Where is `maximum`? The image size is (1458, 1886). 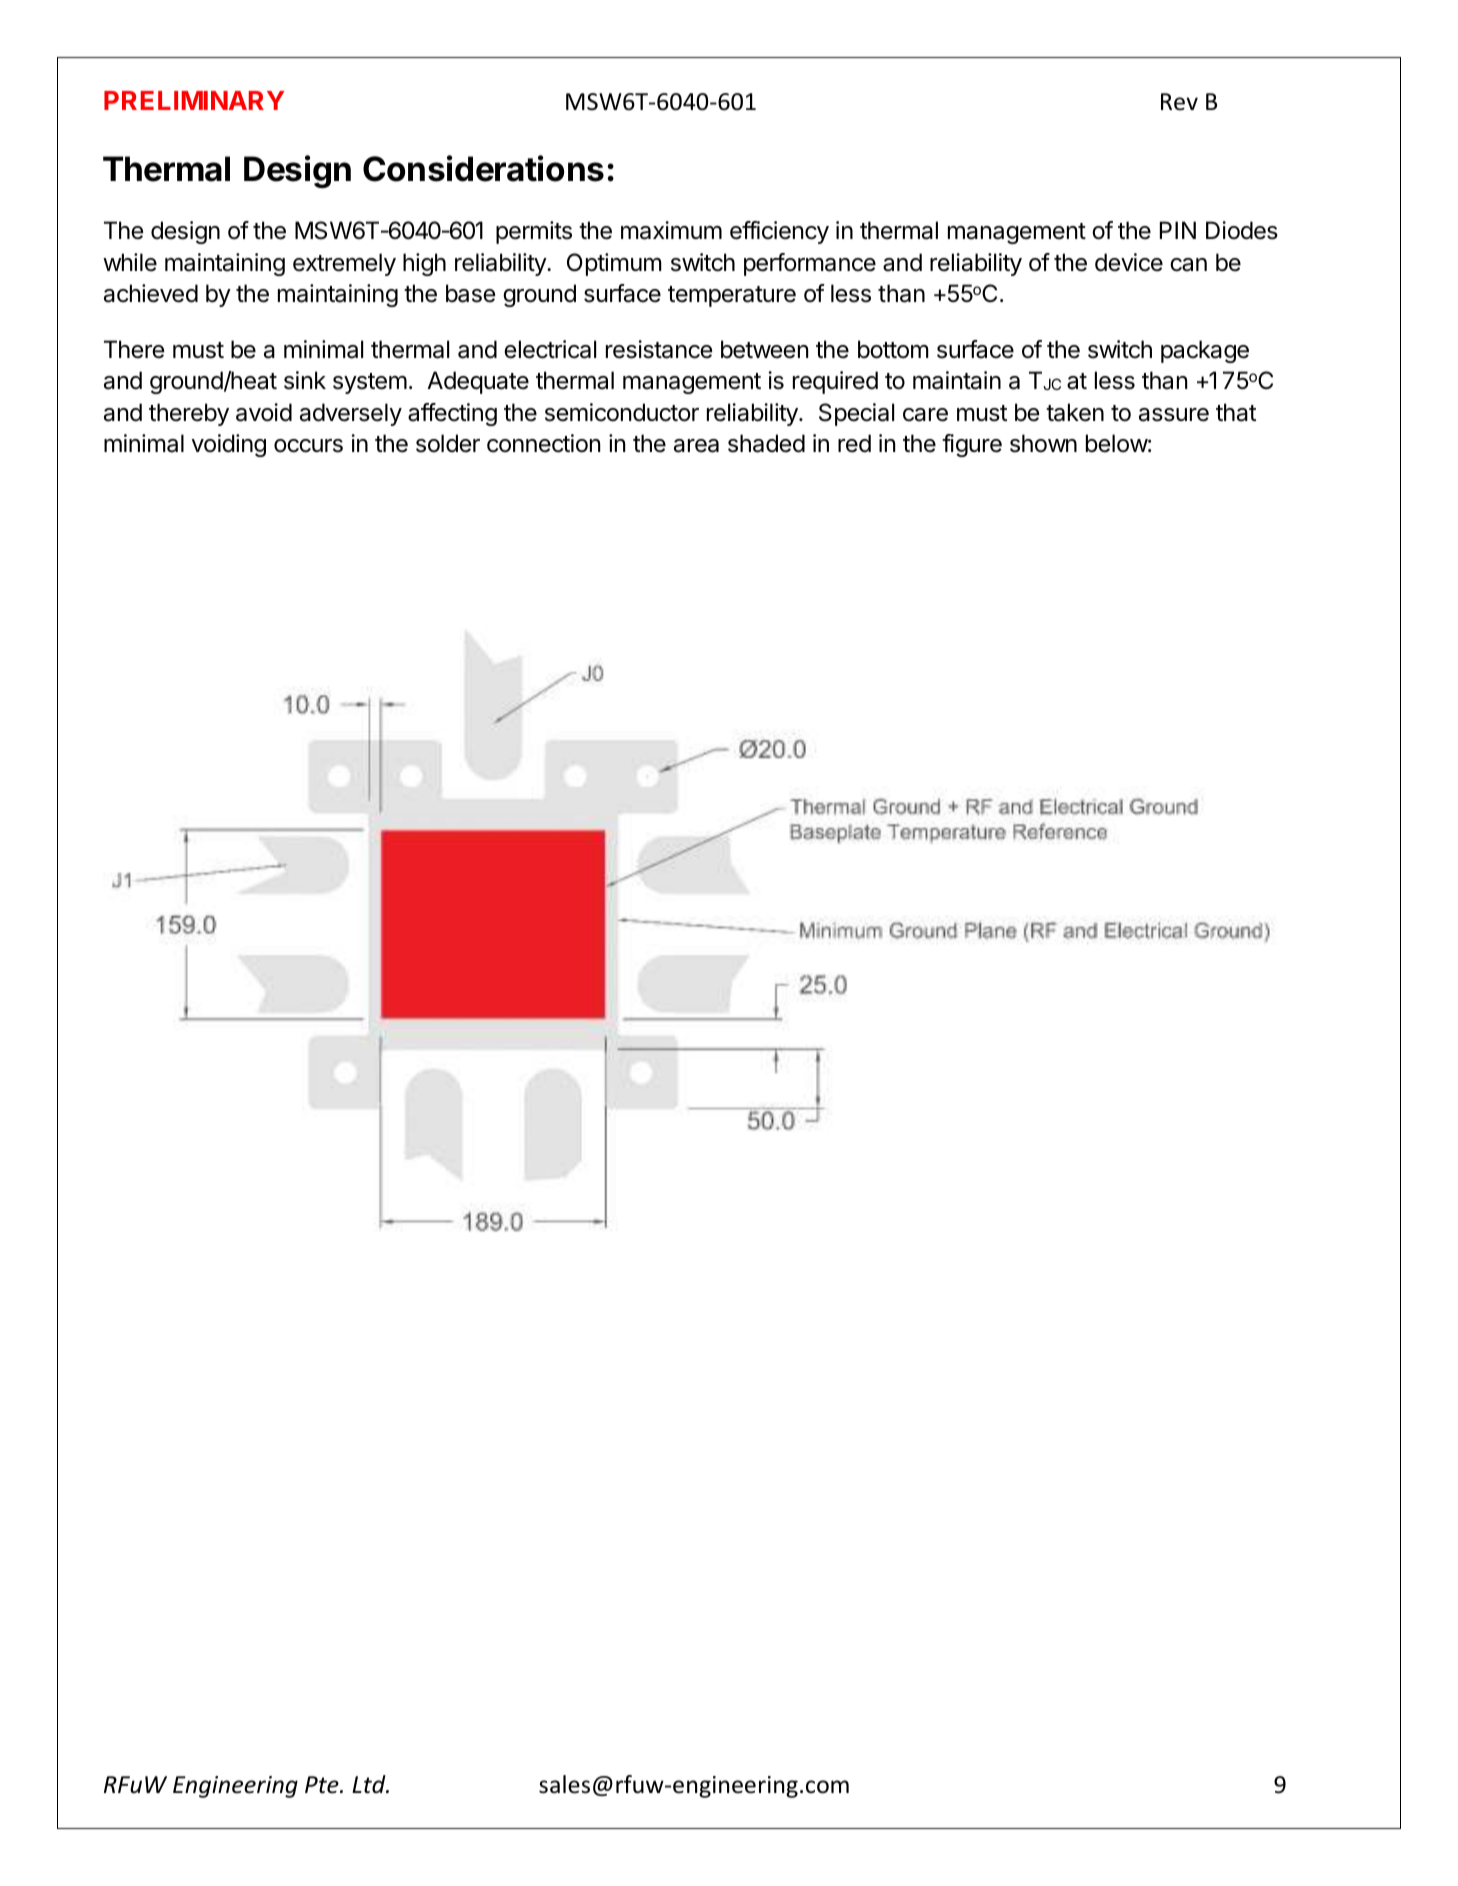 maximum is located at coordinates (671, 230).
